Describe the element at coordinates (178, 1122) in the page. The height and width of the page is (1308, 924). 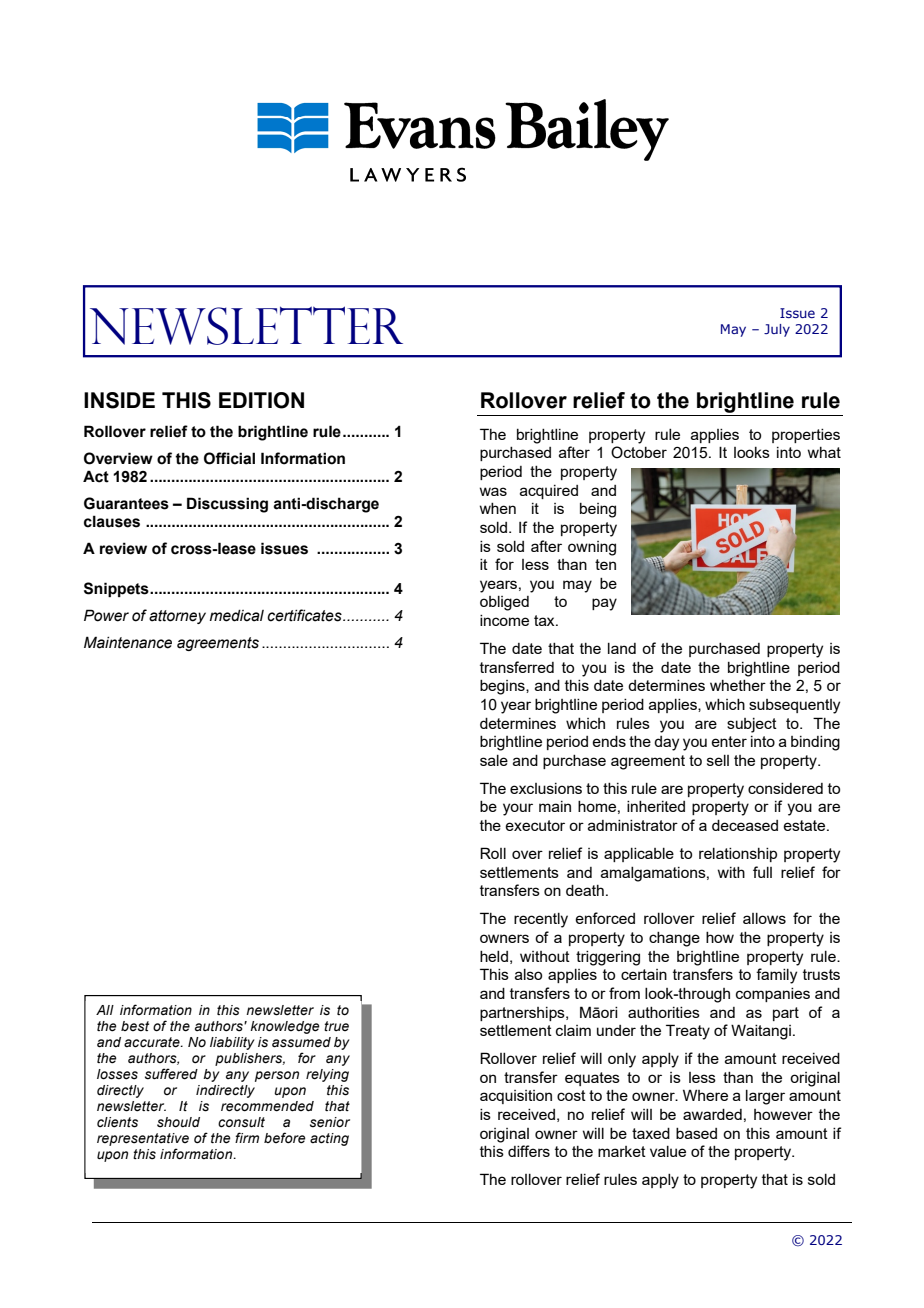
I see `should` at that location.
